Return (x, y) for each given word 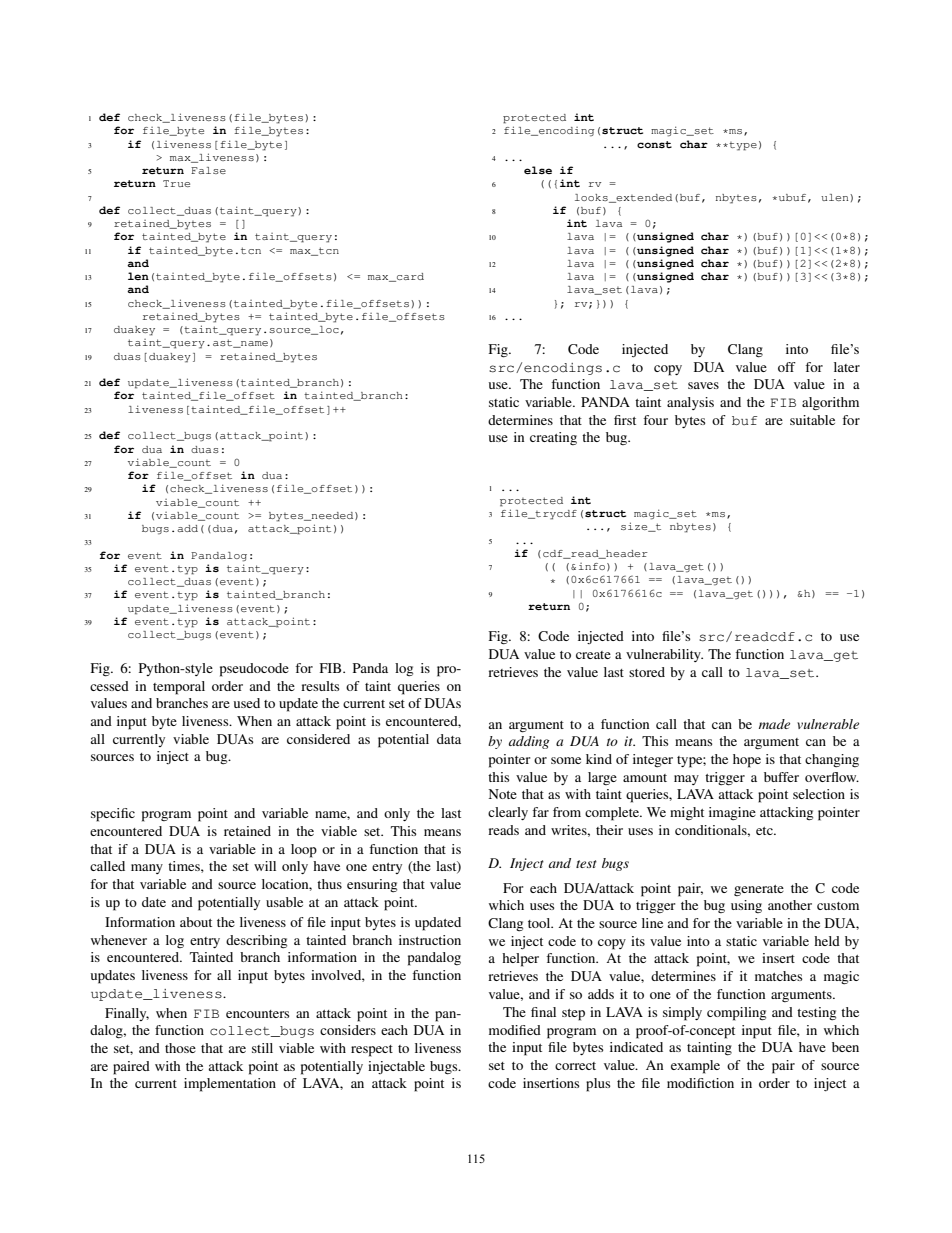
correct (575, 1066)
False (208, 170)
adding (529, 742)
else (538, 170)
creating (553, 438)
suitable (812, 420)
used (247, 703)
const (654, 144)
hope (747, 761)
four (655, 420)
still (262, 1048)
